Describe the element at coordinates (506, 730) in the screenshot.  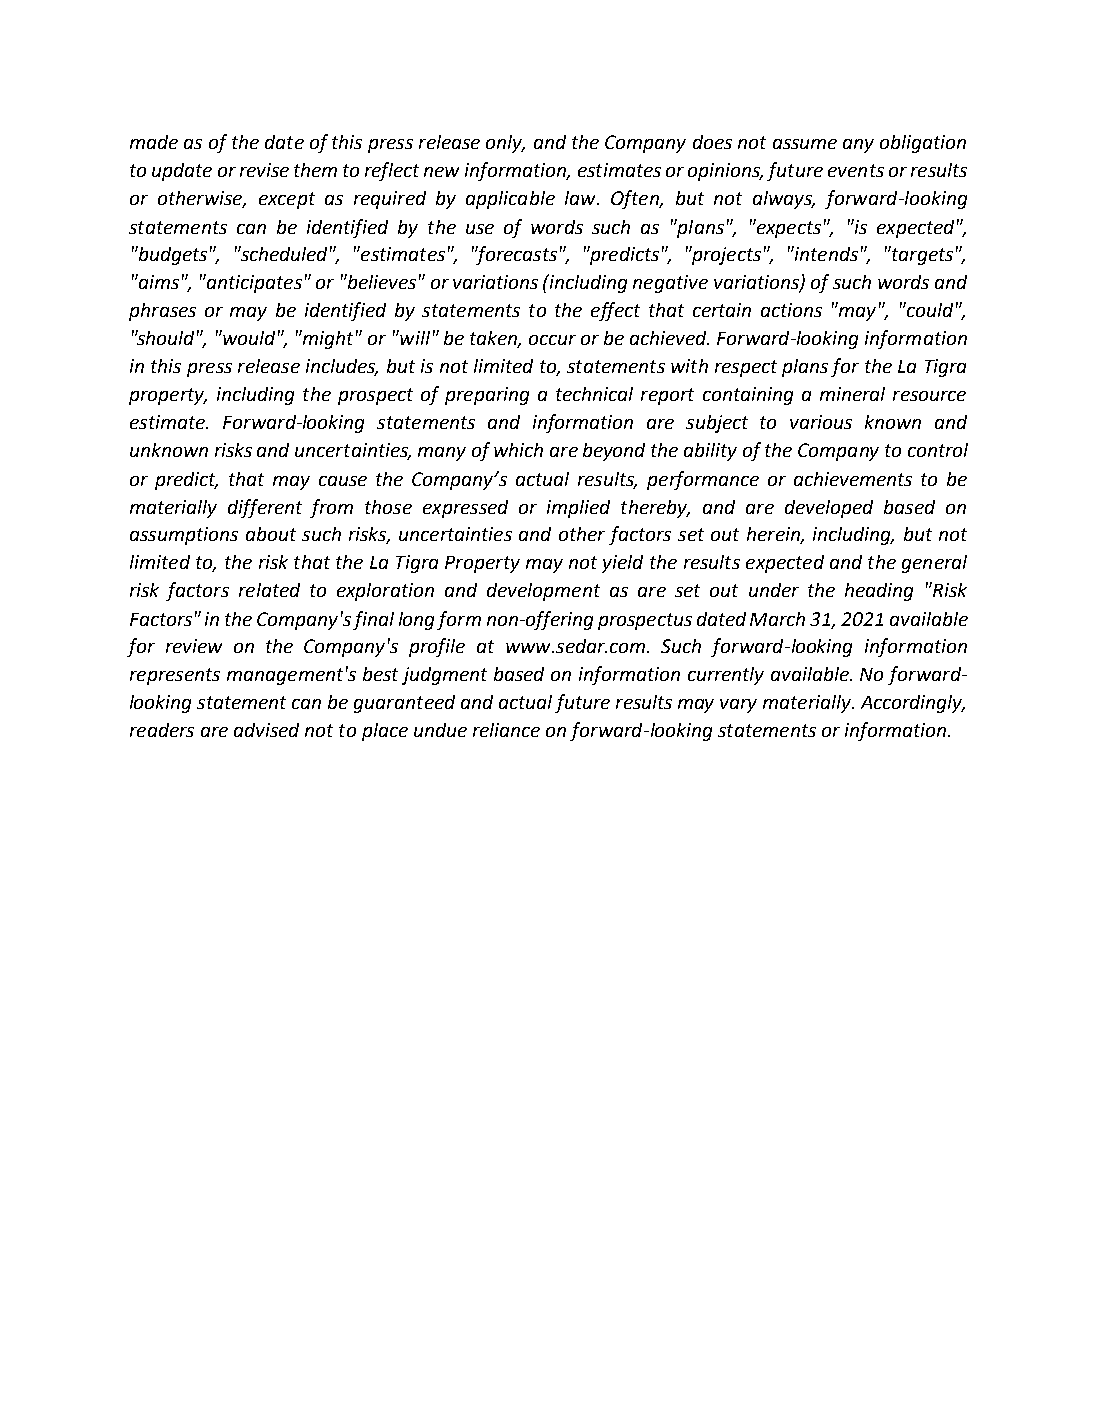
I see `reliance` at that location.
